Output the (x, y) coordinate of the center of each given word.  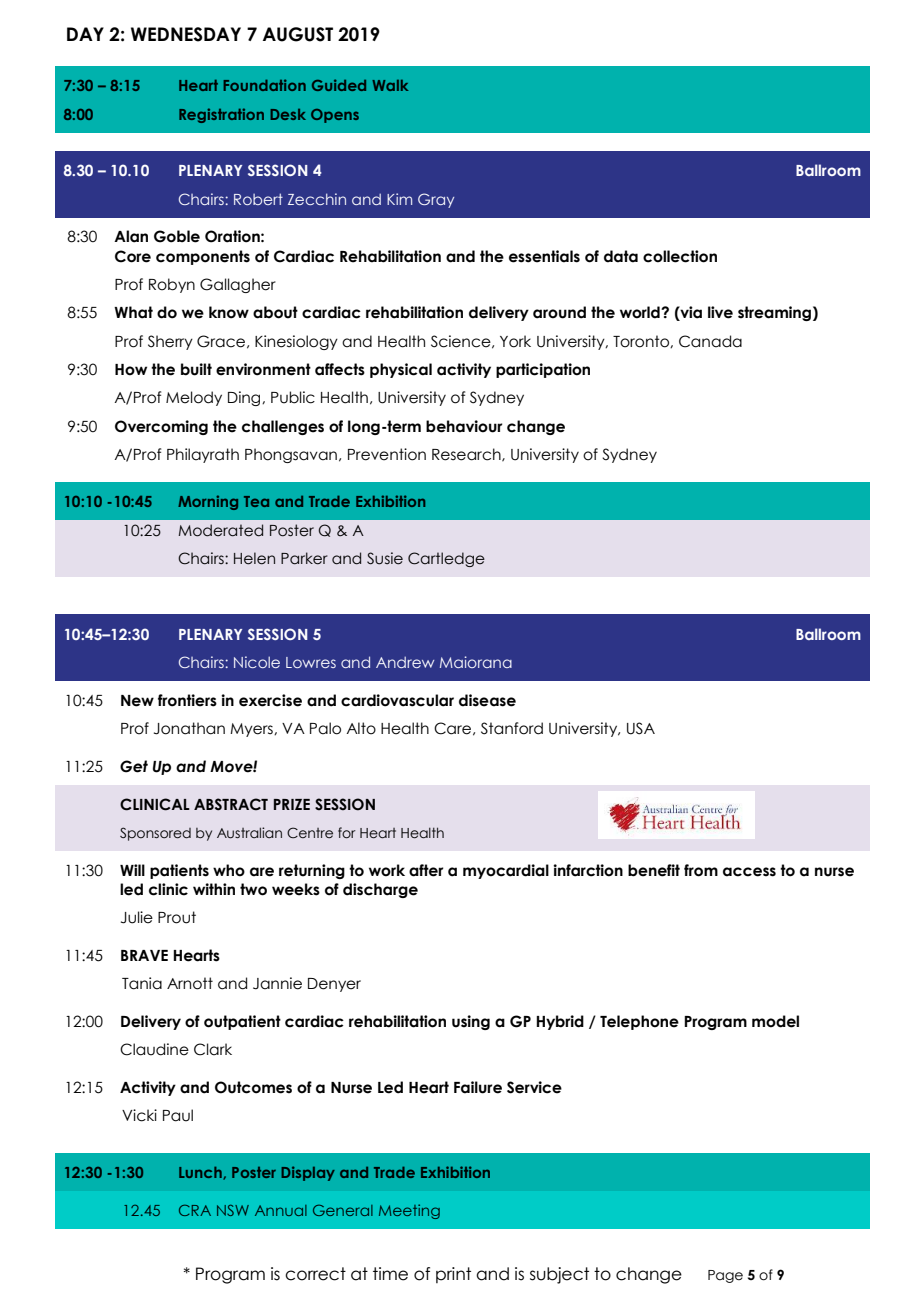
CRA (195, 1210)
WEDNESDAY (186, 34)
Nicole (257, 662)
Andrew (405, 662)
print (453, 1275)
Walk (390, 85)
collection (680, 256)
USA (641, 728)
